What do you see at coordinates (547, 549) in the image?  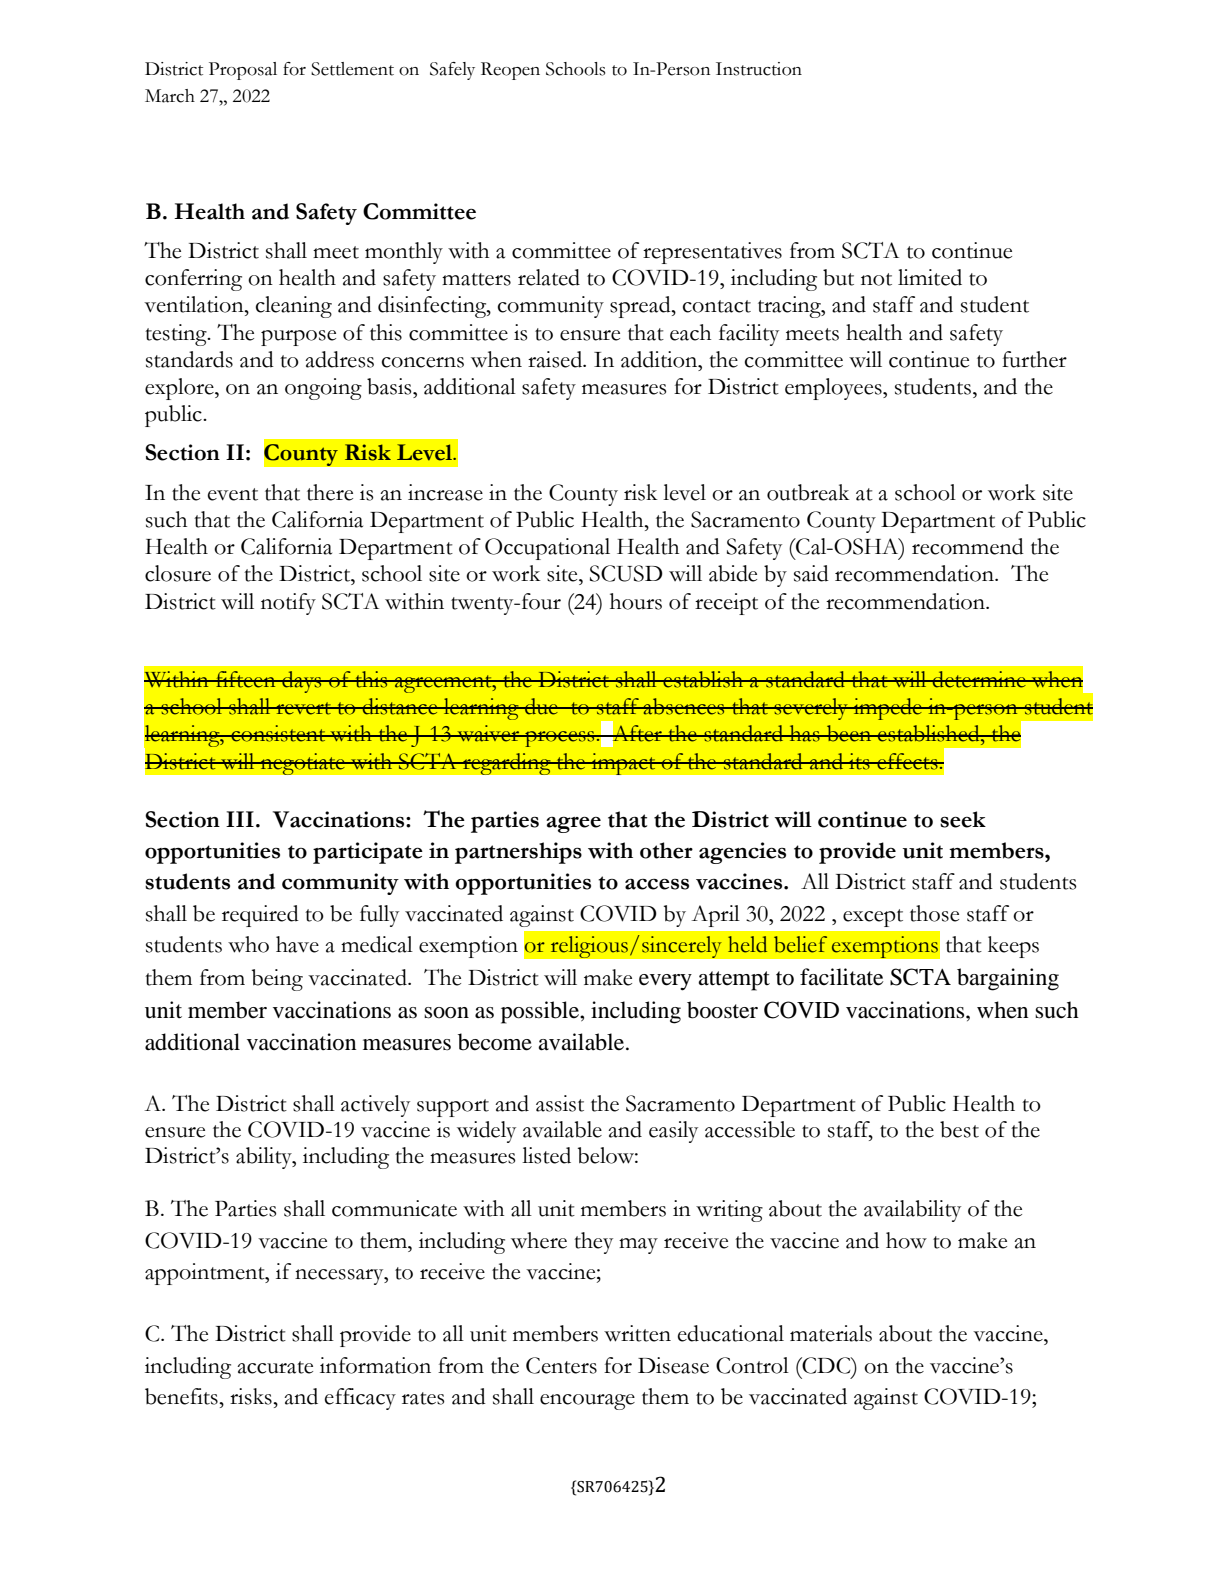 I see `Occupational` at bounding box center [547, 549].
